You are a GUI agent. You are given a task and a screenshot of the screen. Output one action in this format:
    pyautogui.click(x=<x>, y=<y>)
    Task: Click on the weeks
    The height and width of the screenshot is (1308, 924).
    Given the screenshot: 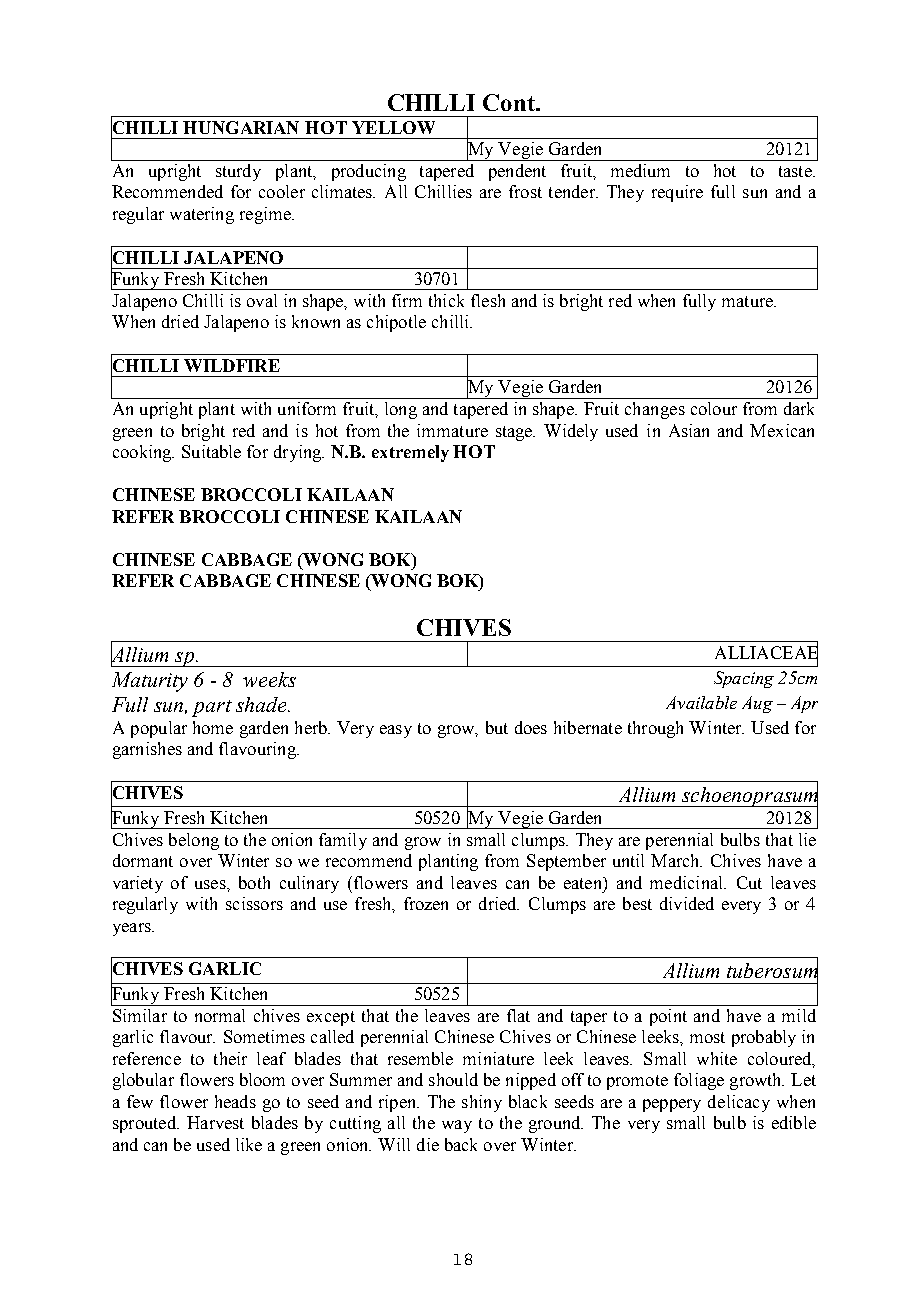 What is the action you would take?
    pyautogui.click(x=269, y=679)
